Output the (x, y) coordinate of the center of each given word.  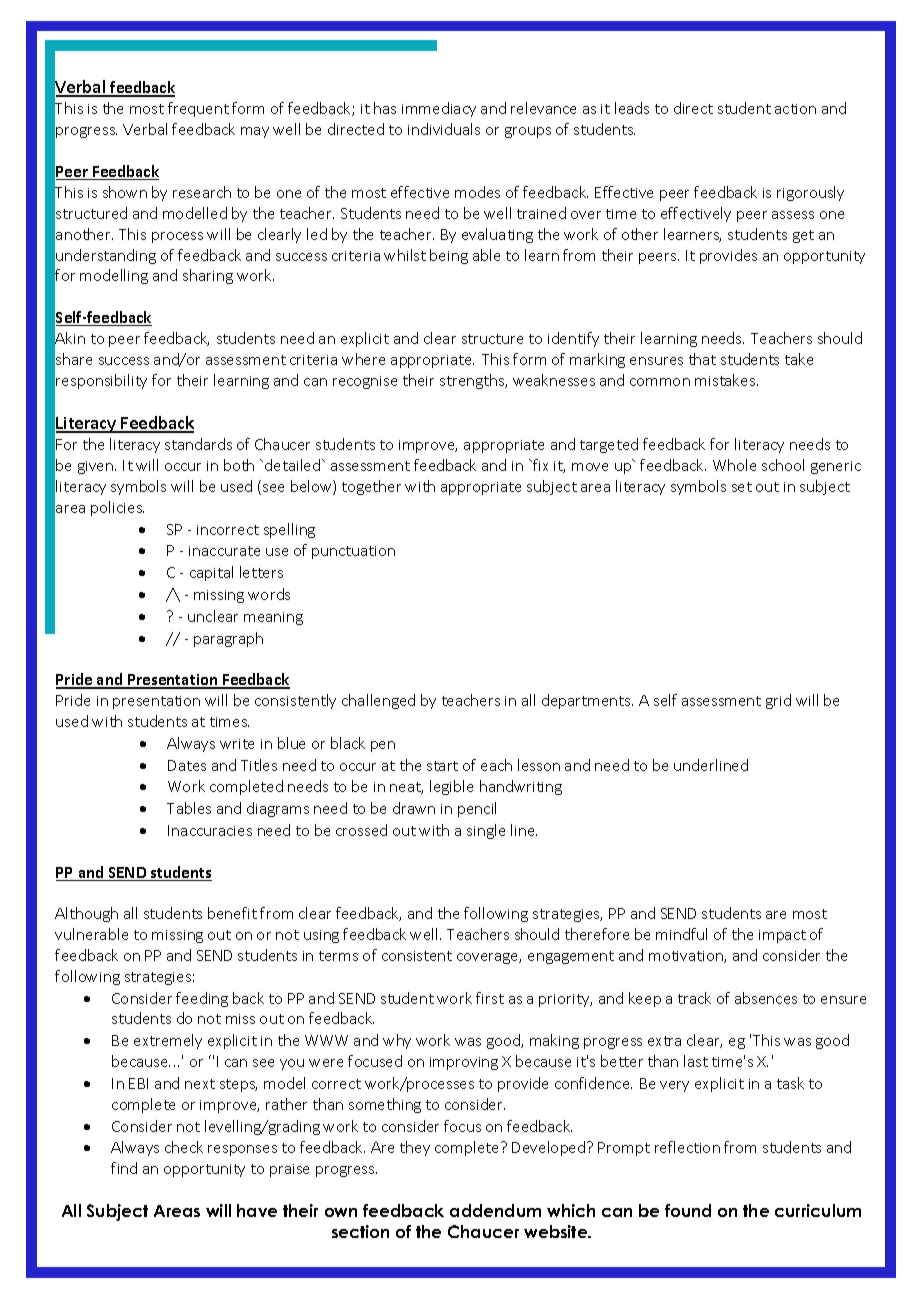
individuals (444, 129)
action (795, 109)
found (688, 1210)
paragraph (228, 639)
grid (778, 701)
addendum (495, 1210)
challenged (378, 701)
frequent (198, 109)
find (124, 1168)
